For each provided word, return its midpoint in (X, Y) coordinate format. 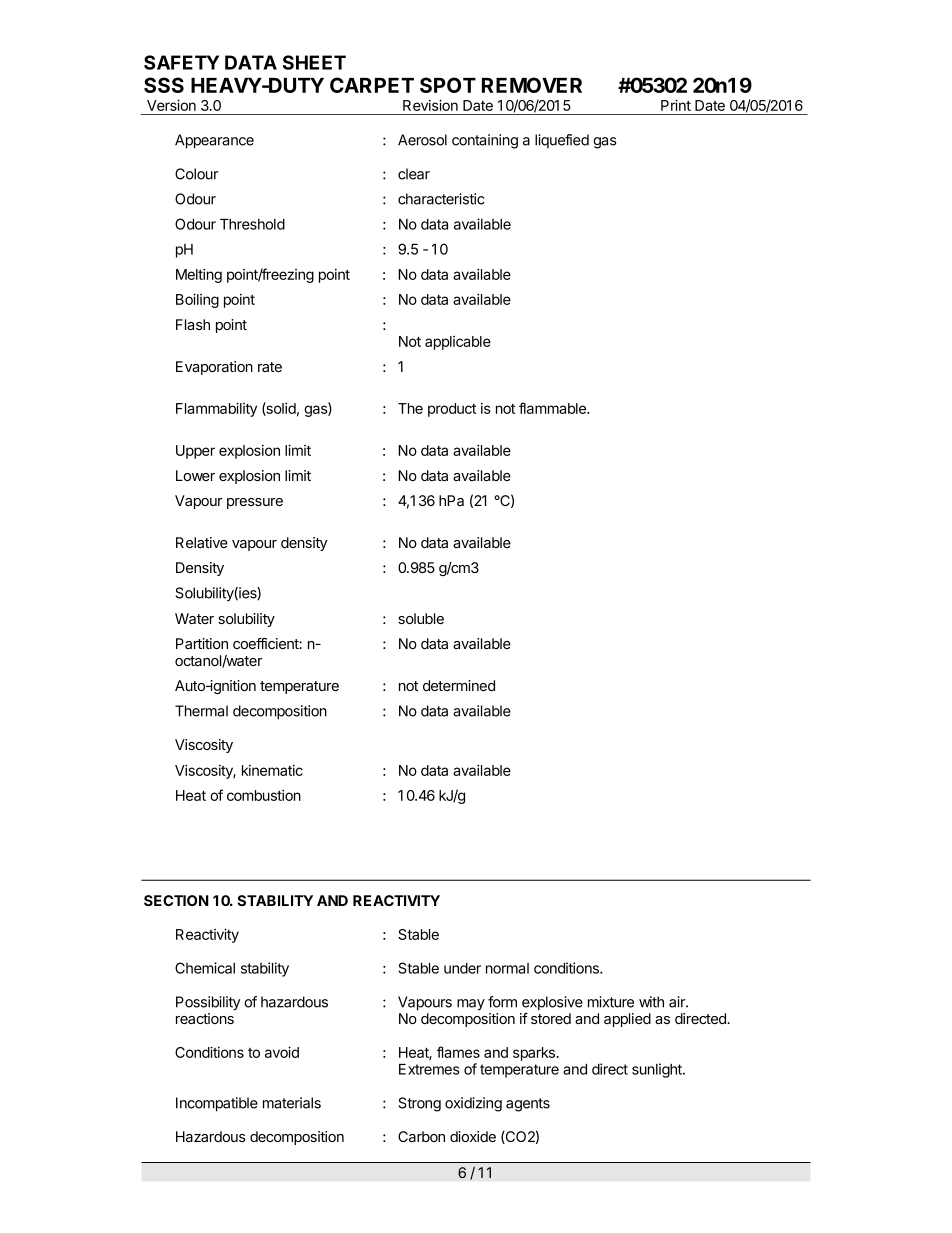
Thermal (201, 711)
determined (459, 685)
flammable (553, 408)
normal (507, 968)
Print (676, 105)
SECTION (176, 900)
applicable (458, 343)
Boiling (197, 300)
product (452, 410)
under (462, 968)
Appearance (214, 141)
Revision (430, 105)
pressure (255, 503)
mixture (611, 1002)
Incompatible (217, 1104)
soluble (421, 618)
